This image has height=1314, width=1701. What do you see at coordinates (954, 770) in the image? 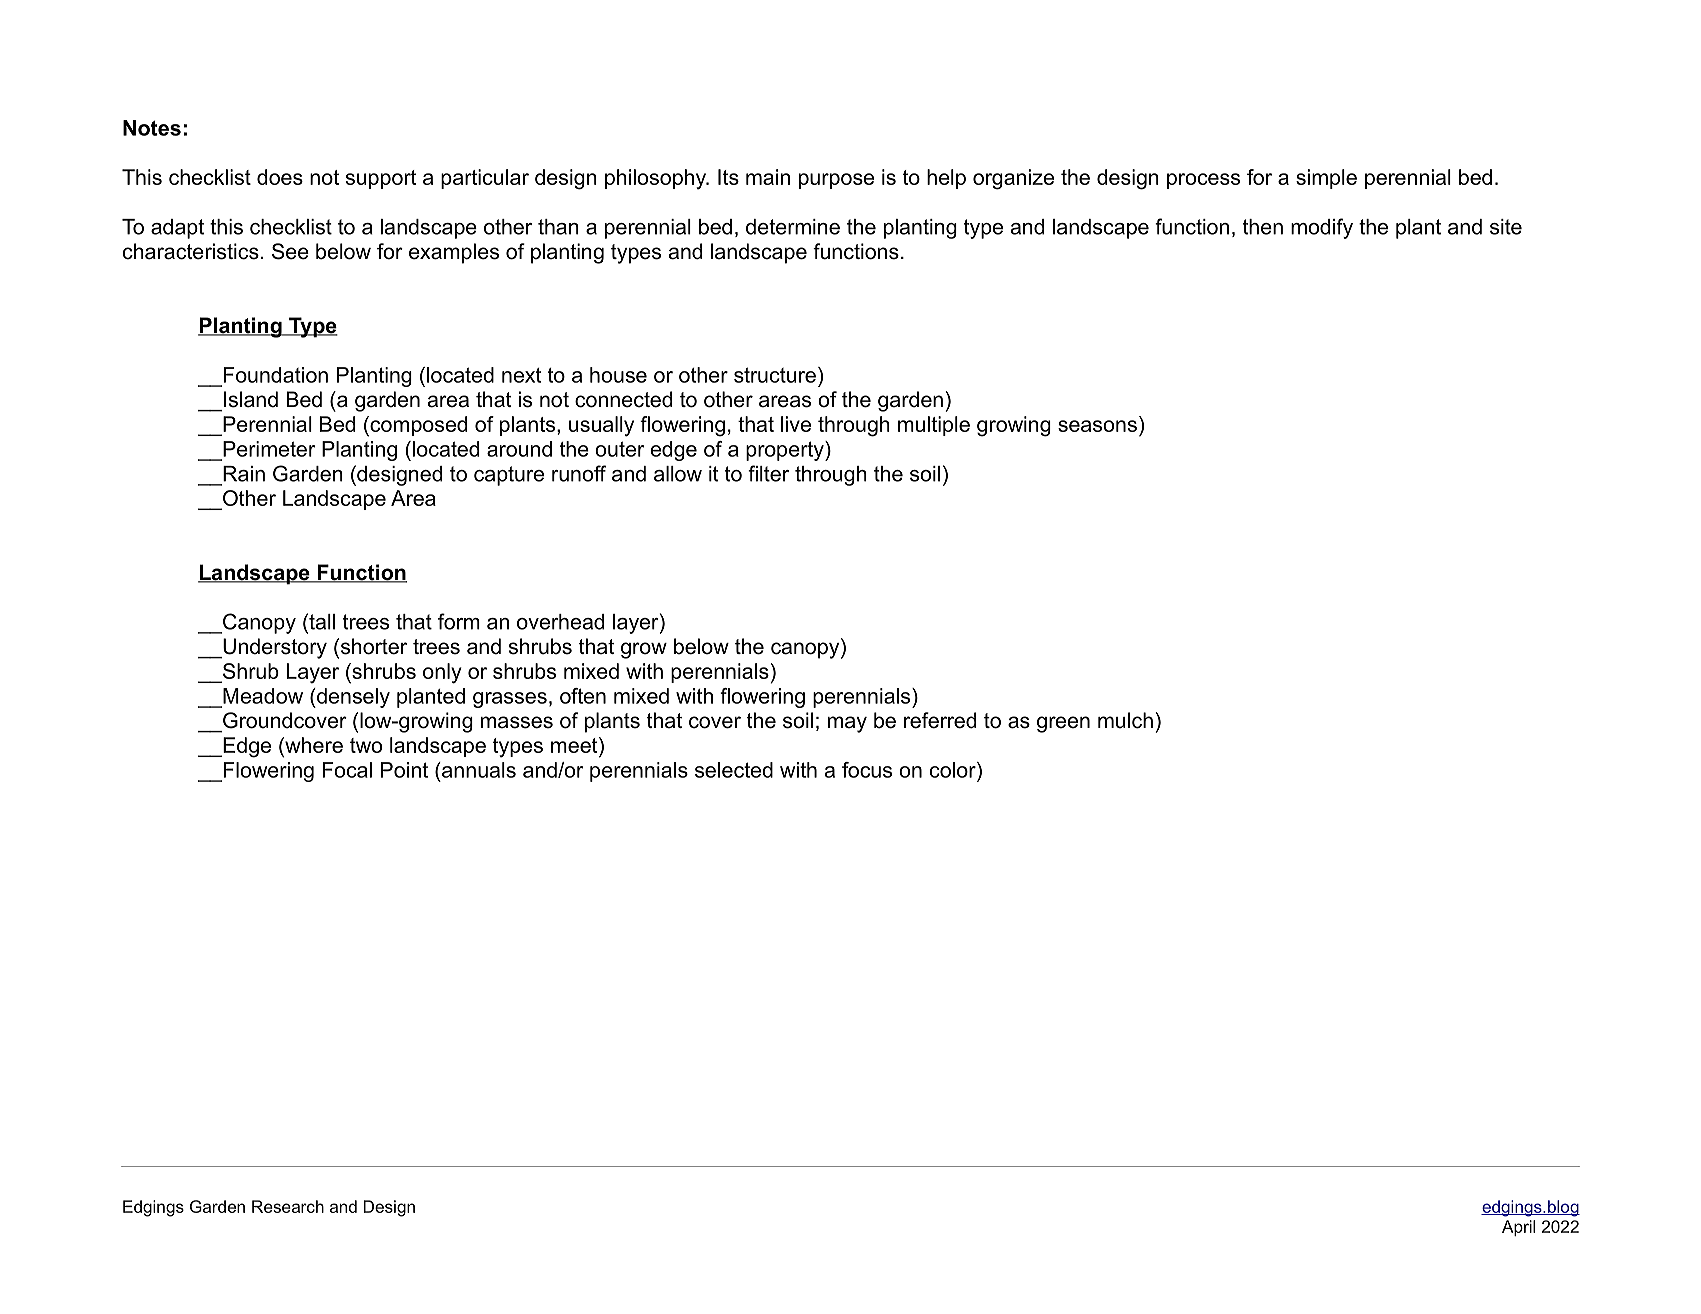
I see `color` at bounding box center [954, 770].
